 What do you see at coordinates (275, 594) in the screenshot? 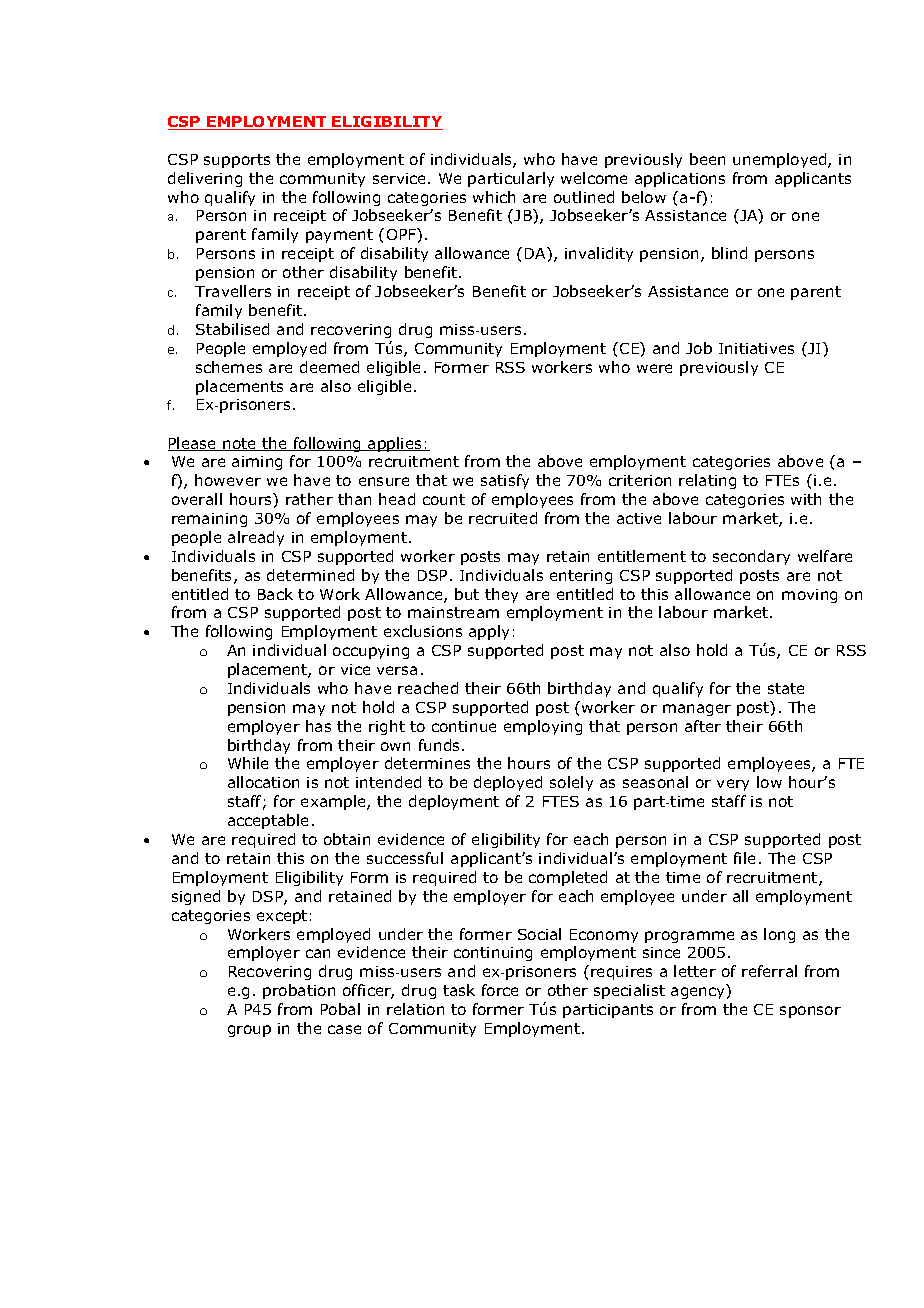
I see `Back` at bounding box center [275, 594].
